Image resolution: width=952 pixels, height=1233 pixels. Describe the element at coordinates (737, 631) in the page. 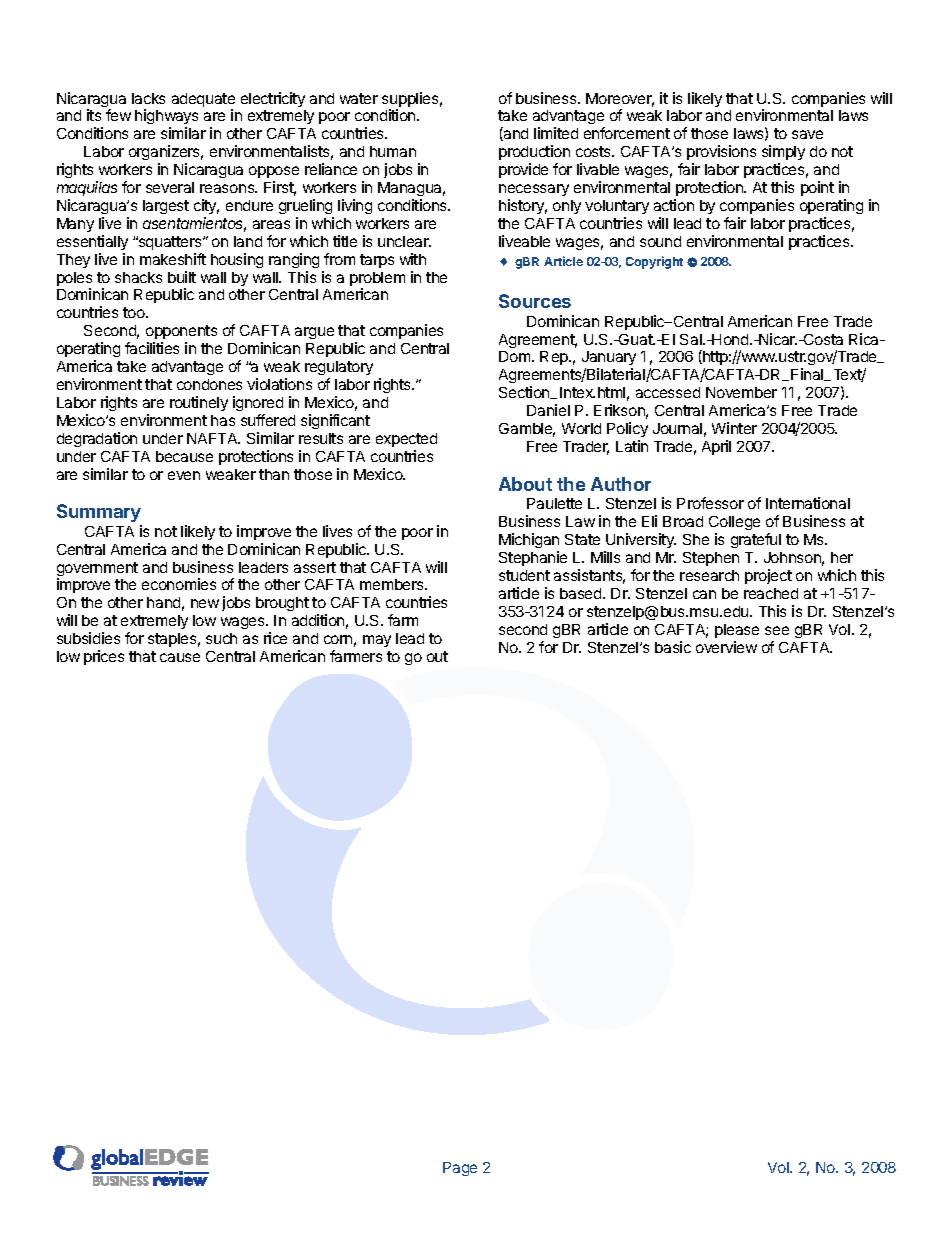

I see `please` at that location.
